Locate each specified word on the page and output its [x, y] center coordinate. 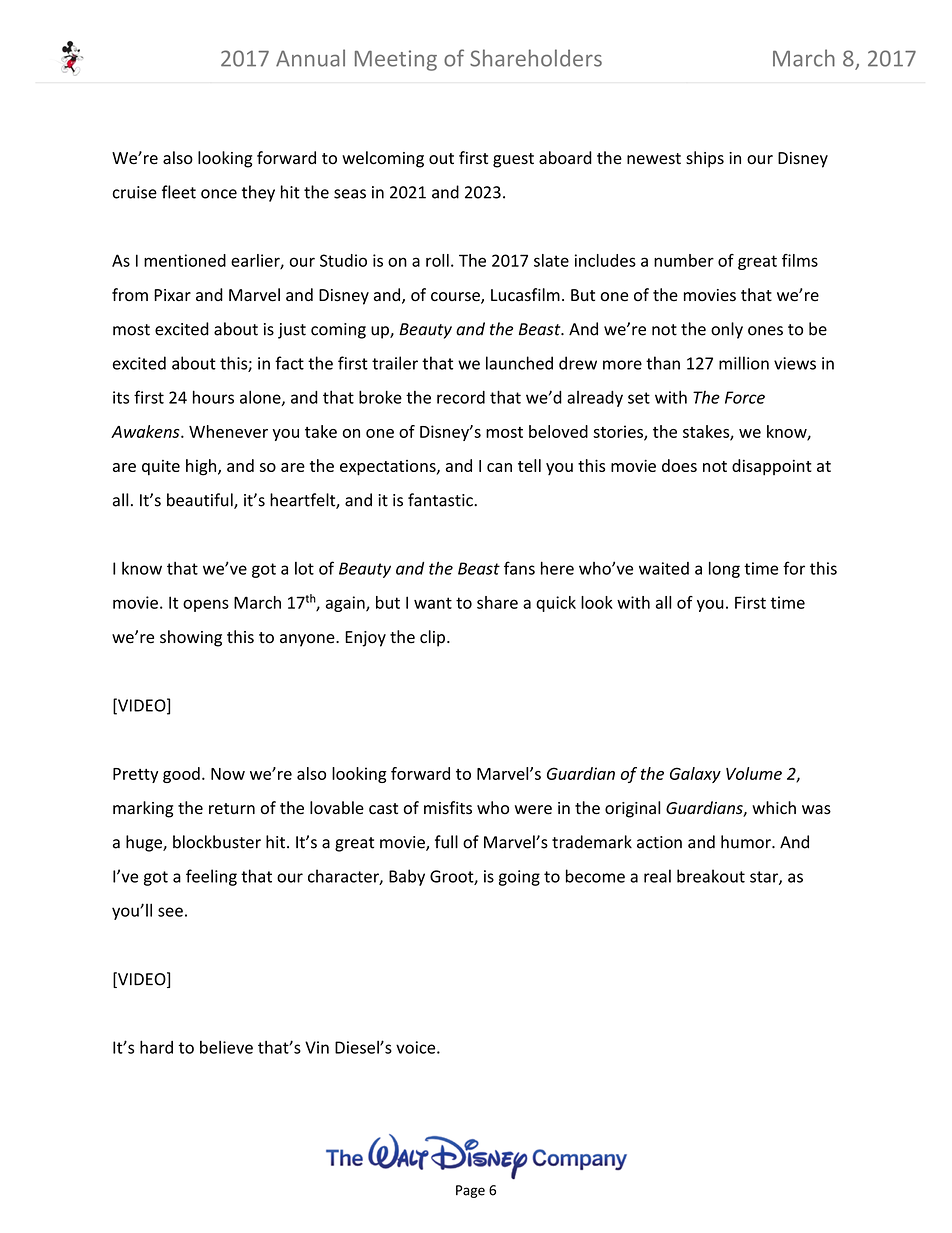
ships [705, 159]
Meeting [396, 60]
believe [226, 1047]
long [724, 569]
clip [432, 638]
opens [206, 605]
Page [470, 1191]
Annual [310, 58]
